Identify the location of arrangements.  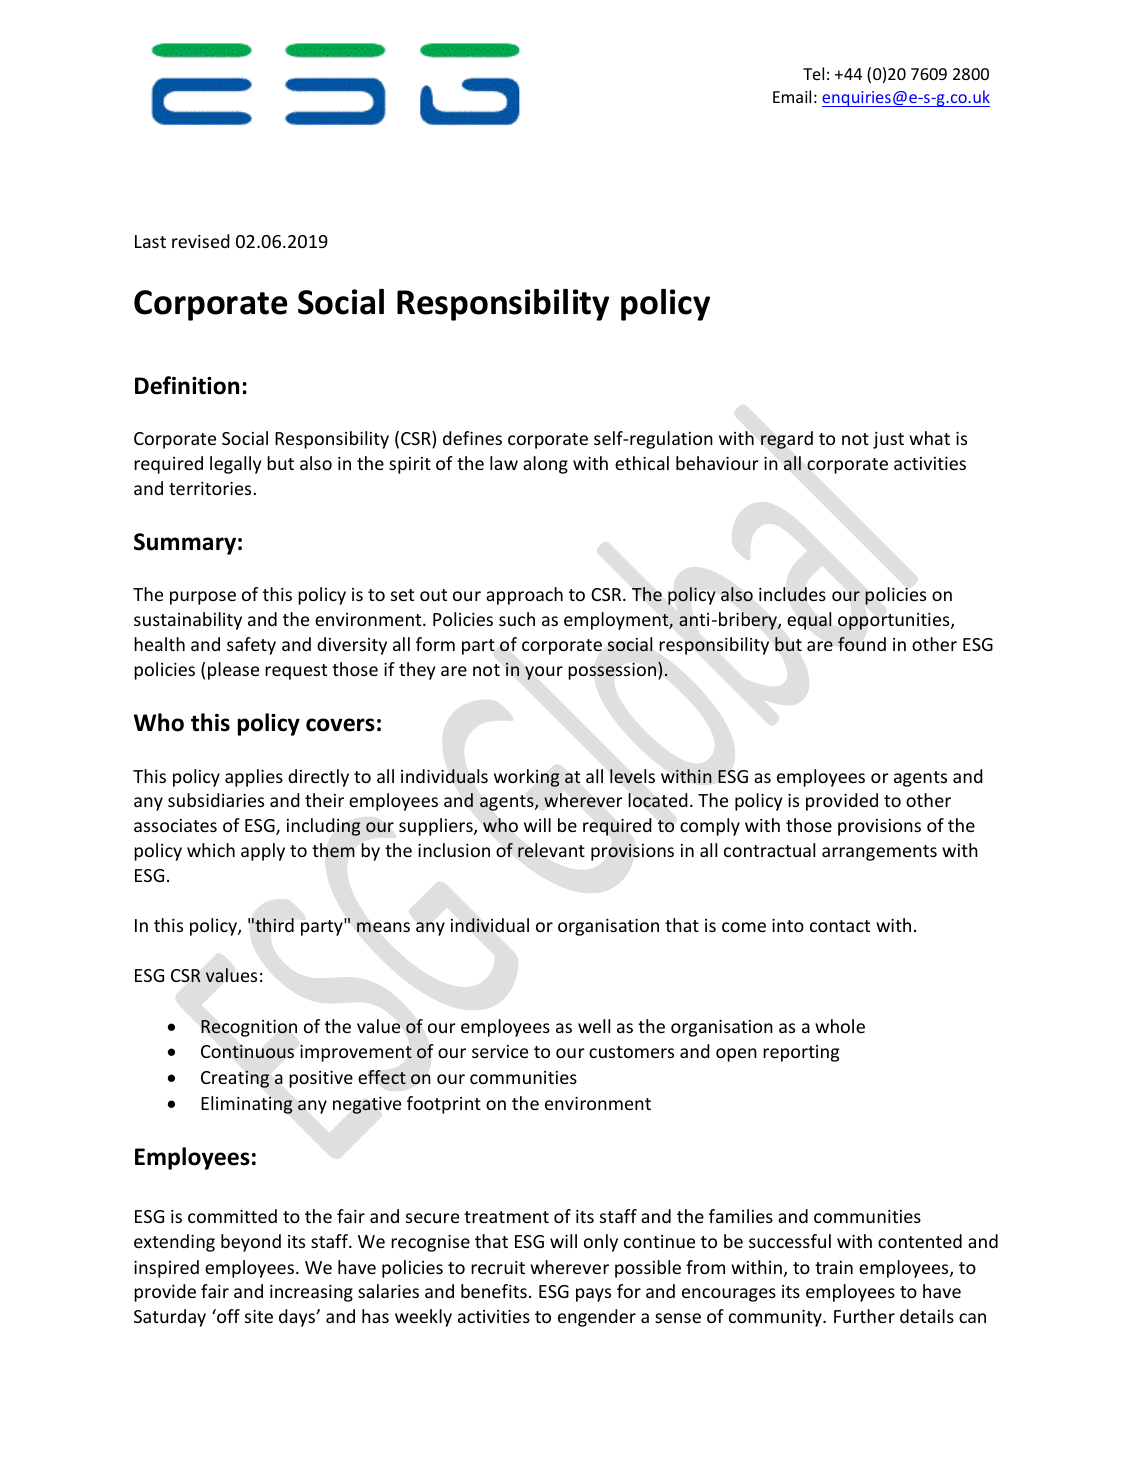
(879, 853).
